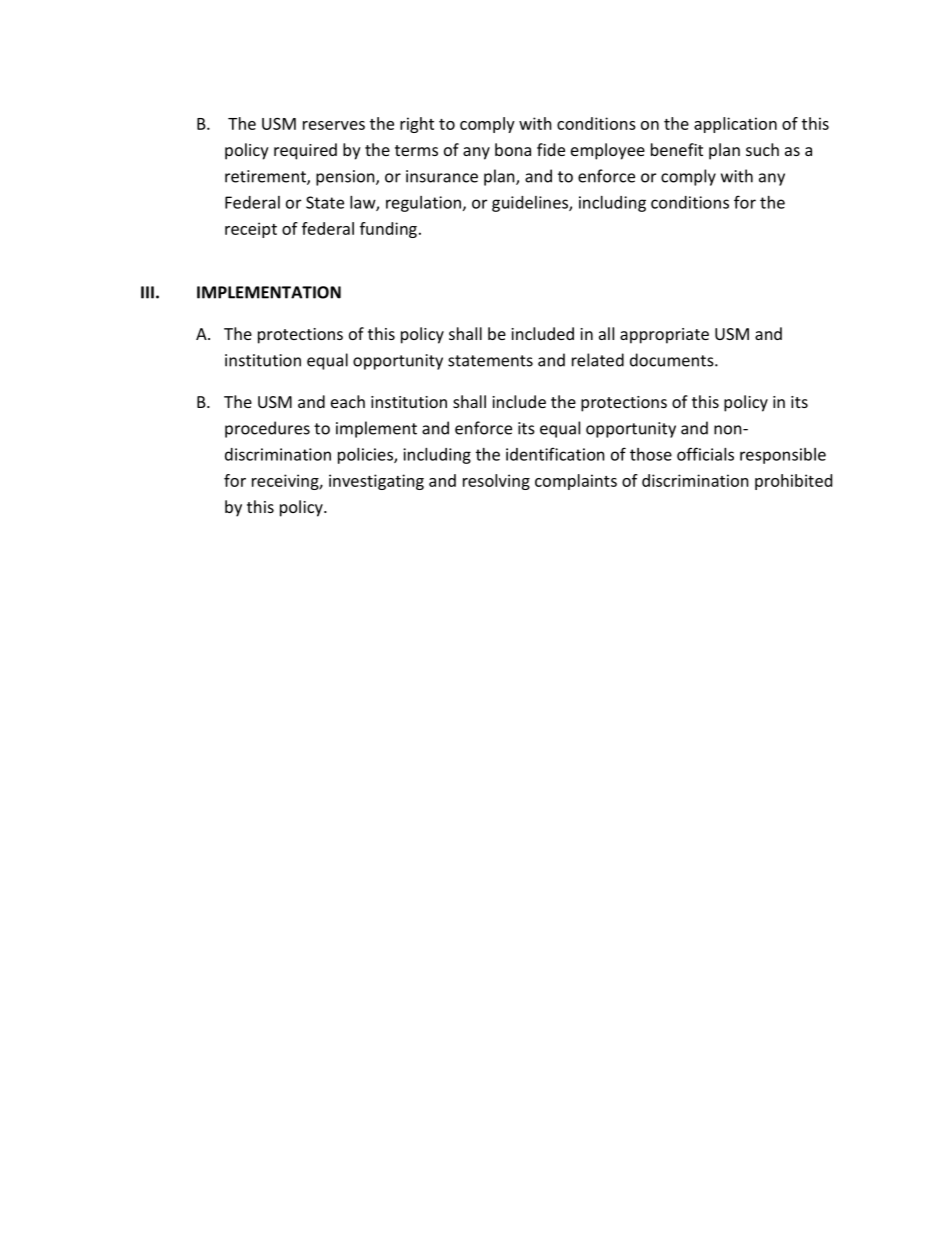 This screenshot has height=1233, width=952. What do you see at coordinates (735, 125) in the screenshot?
I see `application` at bounding box center [735, 125].
